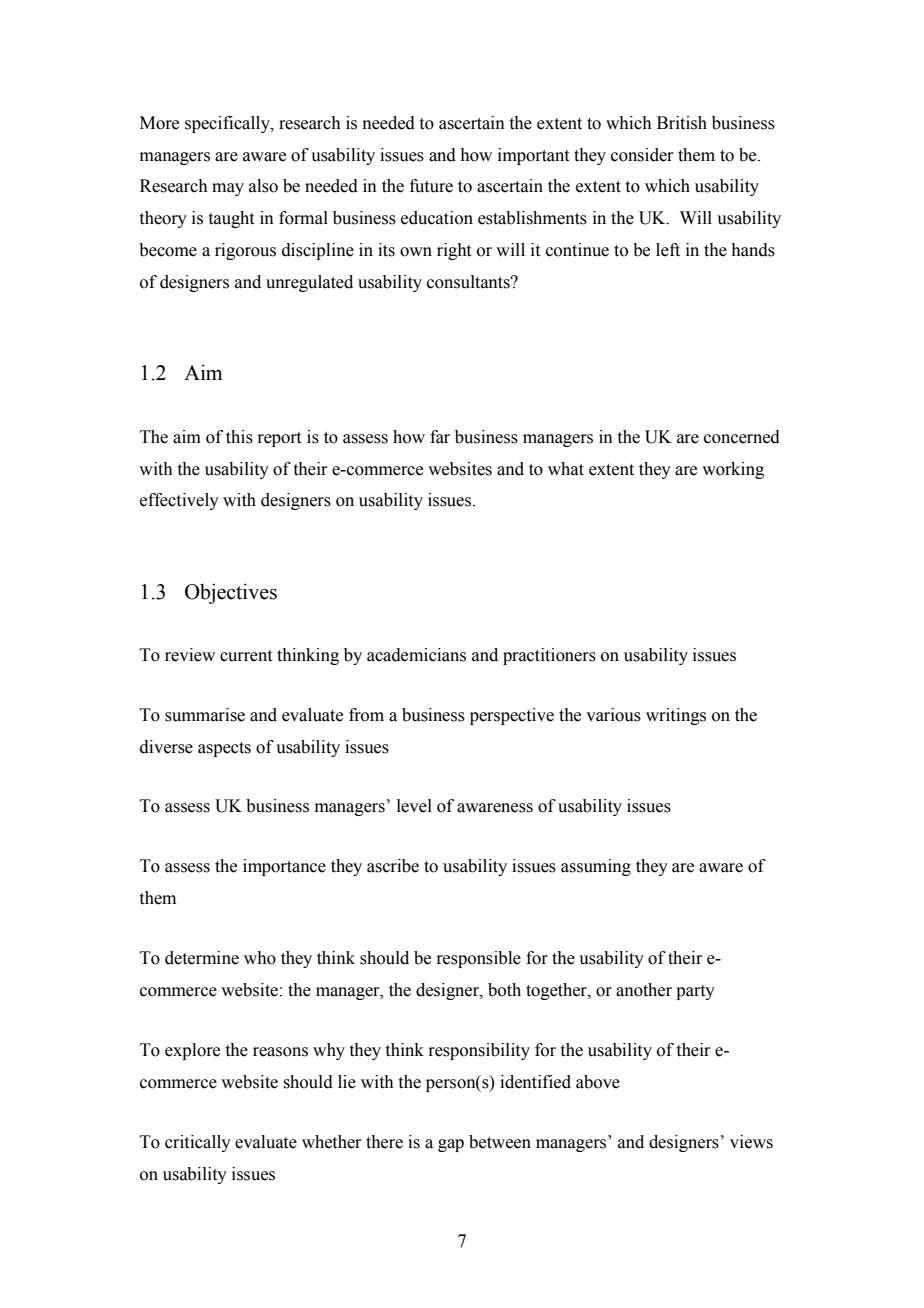 The width and height of the page is (924, 1308). What do you see at coordinates (751, 1142) in the page?
I see `views` at bounding box center [751, 1142].
